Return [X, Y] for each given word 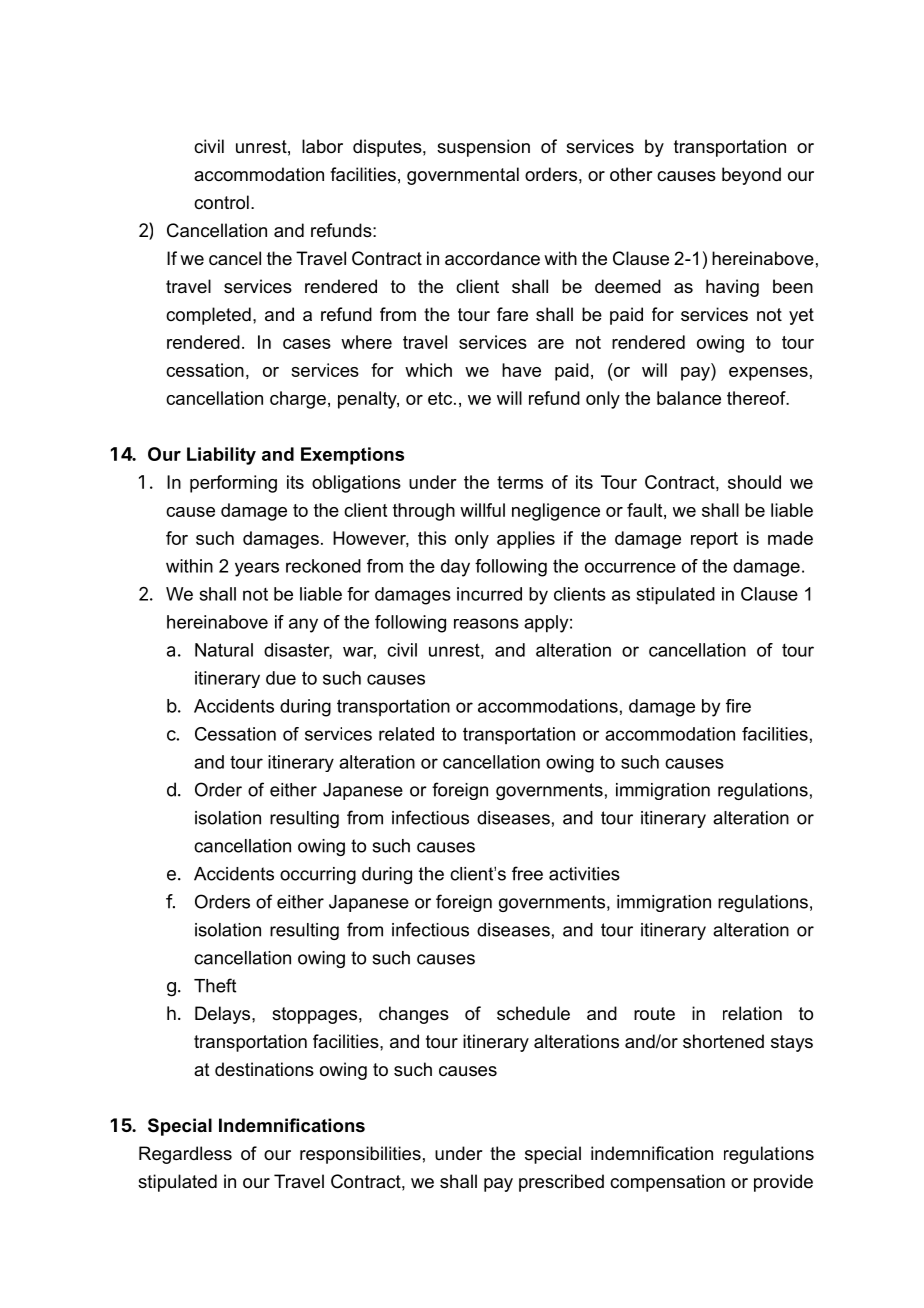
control [221, 202]
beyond [751, 176]
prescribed [561, 1183]
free [527, 873]
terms [520, 482]
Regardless [185, 1155]
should [754, 482]
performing [233, 484]
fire [738, 706]
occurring [318, 875]
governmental [463, 176]
